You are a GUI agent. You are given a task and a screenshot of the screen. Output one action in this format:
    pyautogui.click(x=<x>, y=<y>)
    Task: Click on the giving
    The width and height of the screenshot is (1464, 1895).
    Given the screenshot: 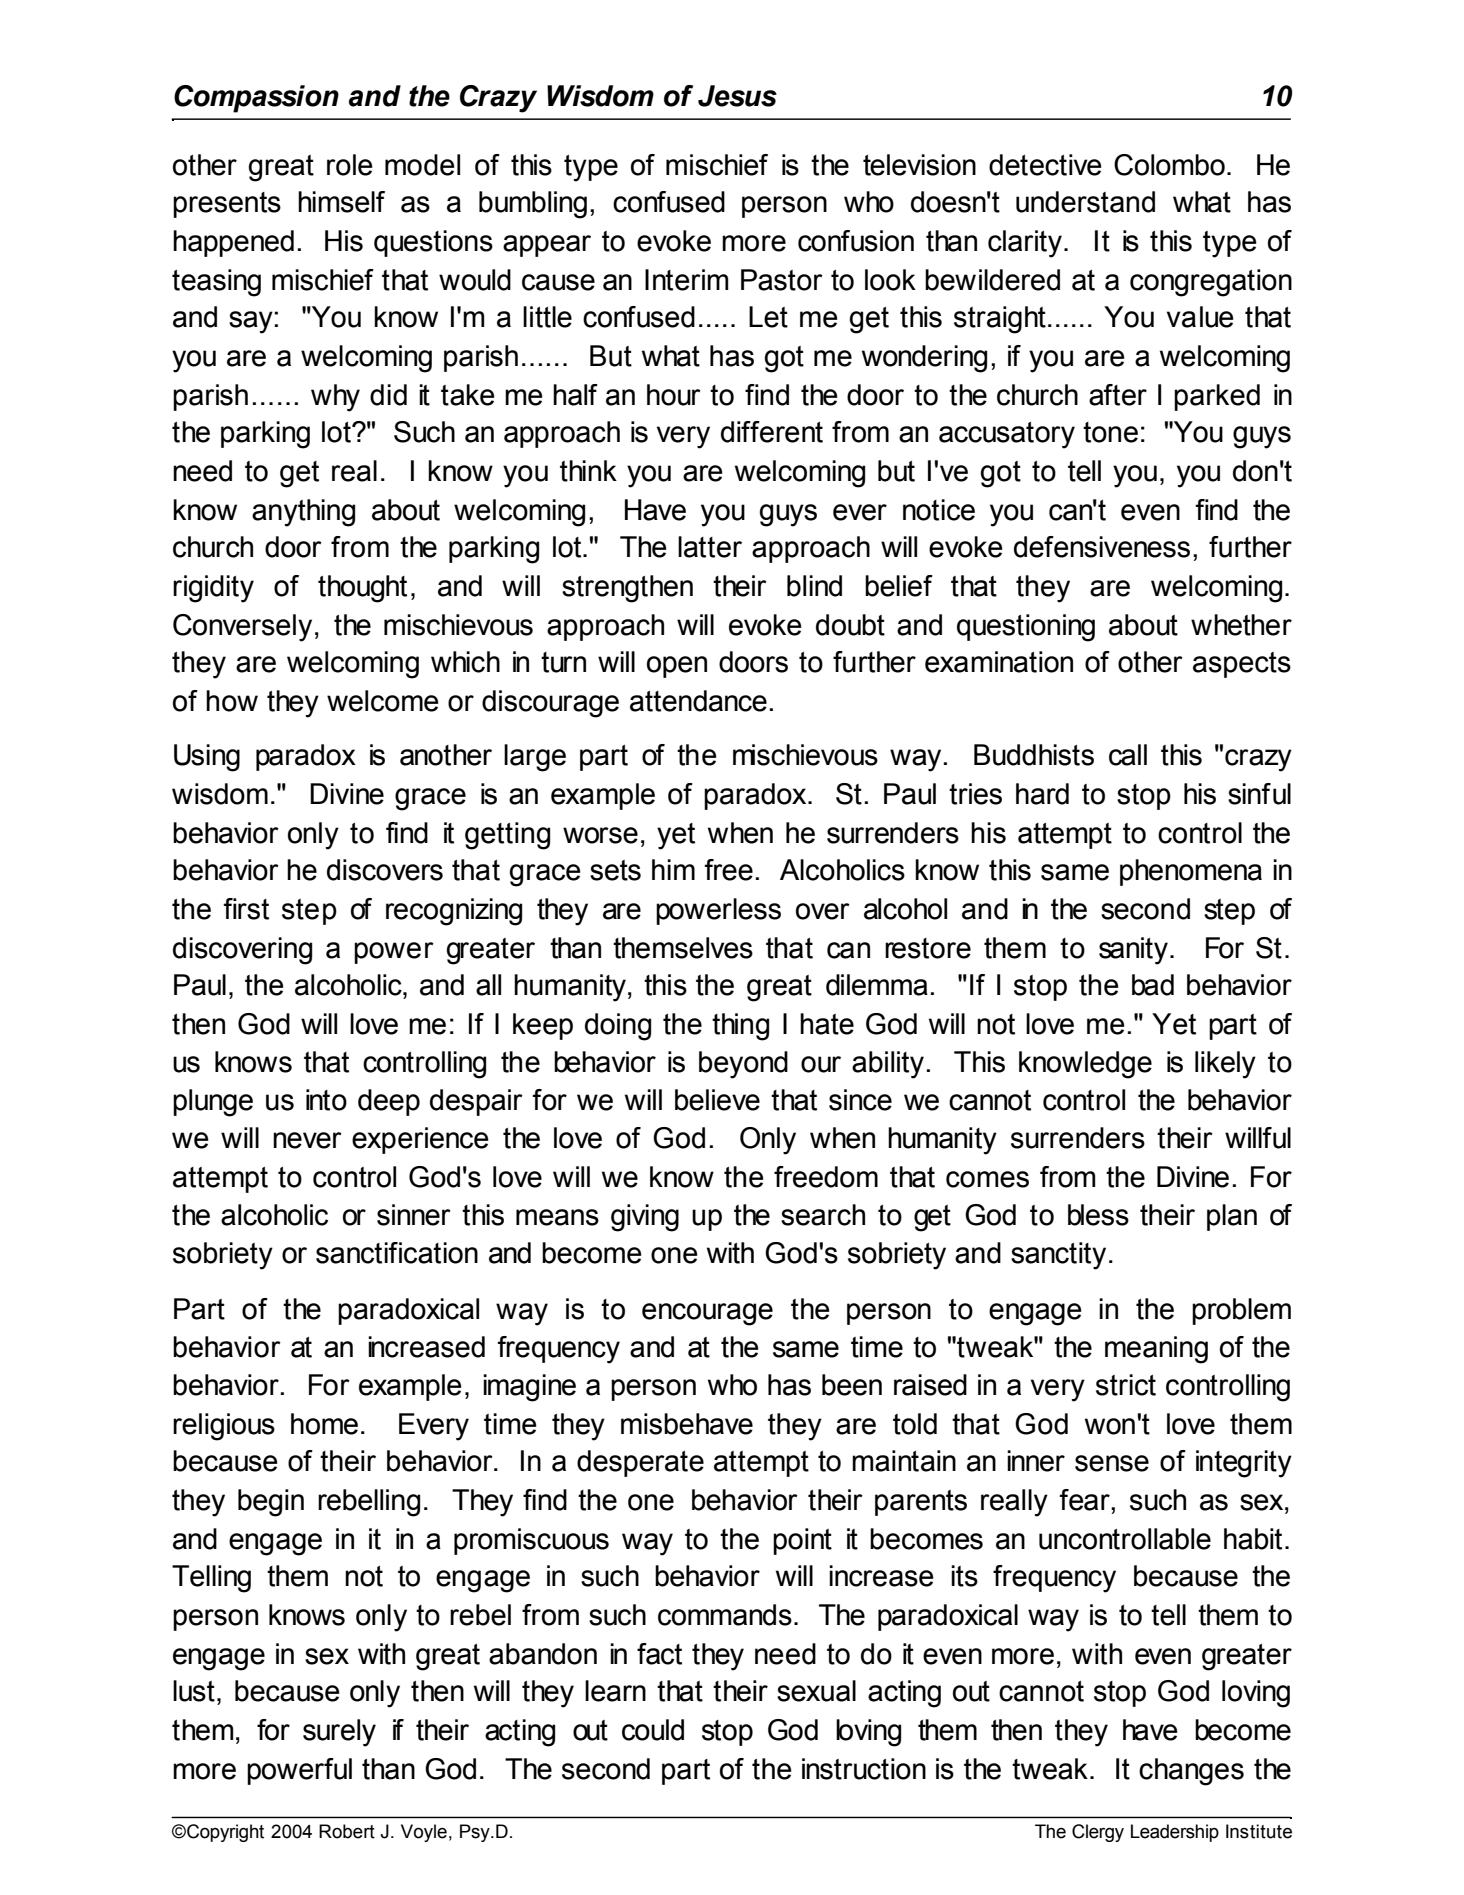 What is the action you would take?
    pyautogui.click(x=645, y=1218)
